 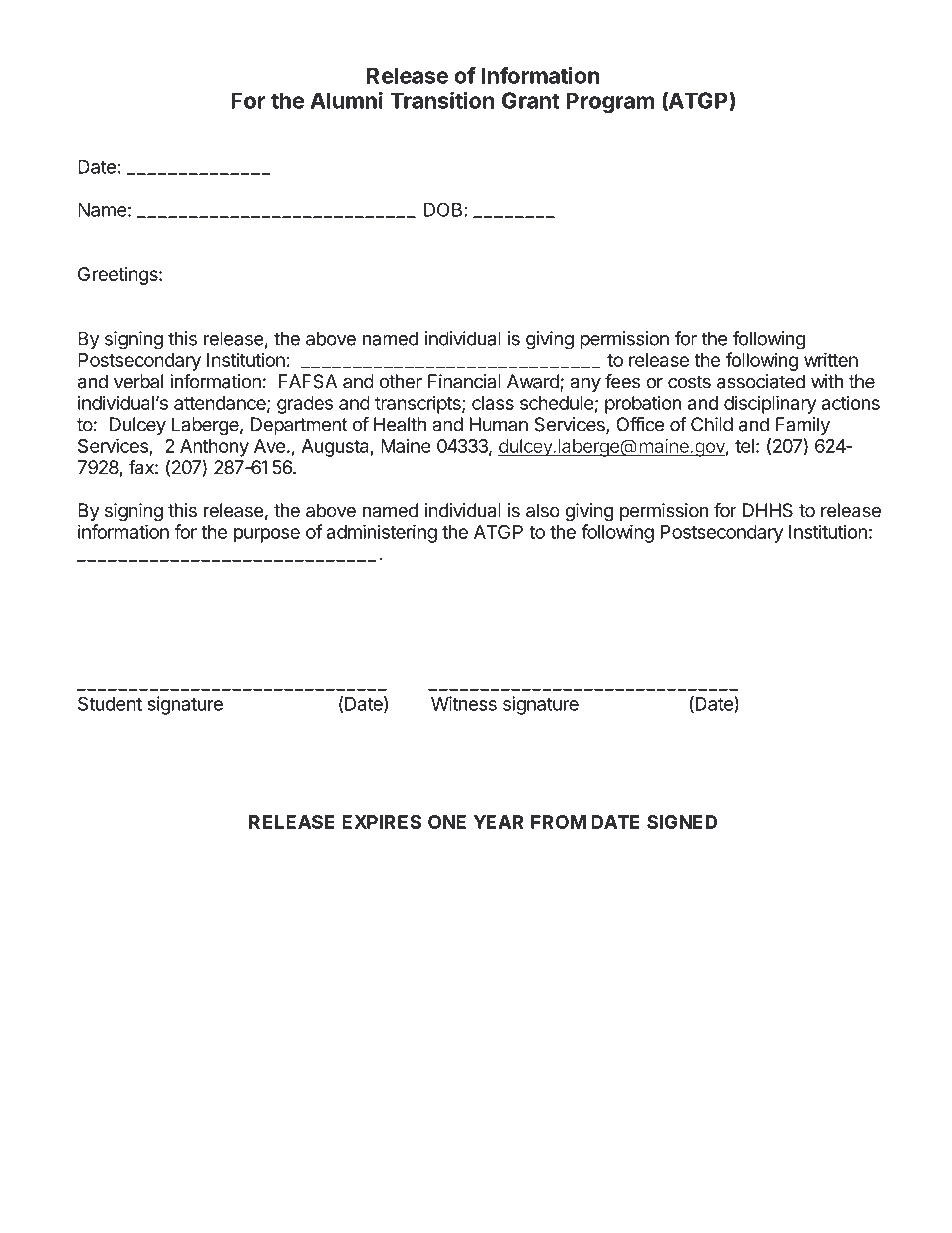 What do you see at coordinates (498, 822) in the image?
I see `YEAR` at bounding box center [498, 822].
